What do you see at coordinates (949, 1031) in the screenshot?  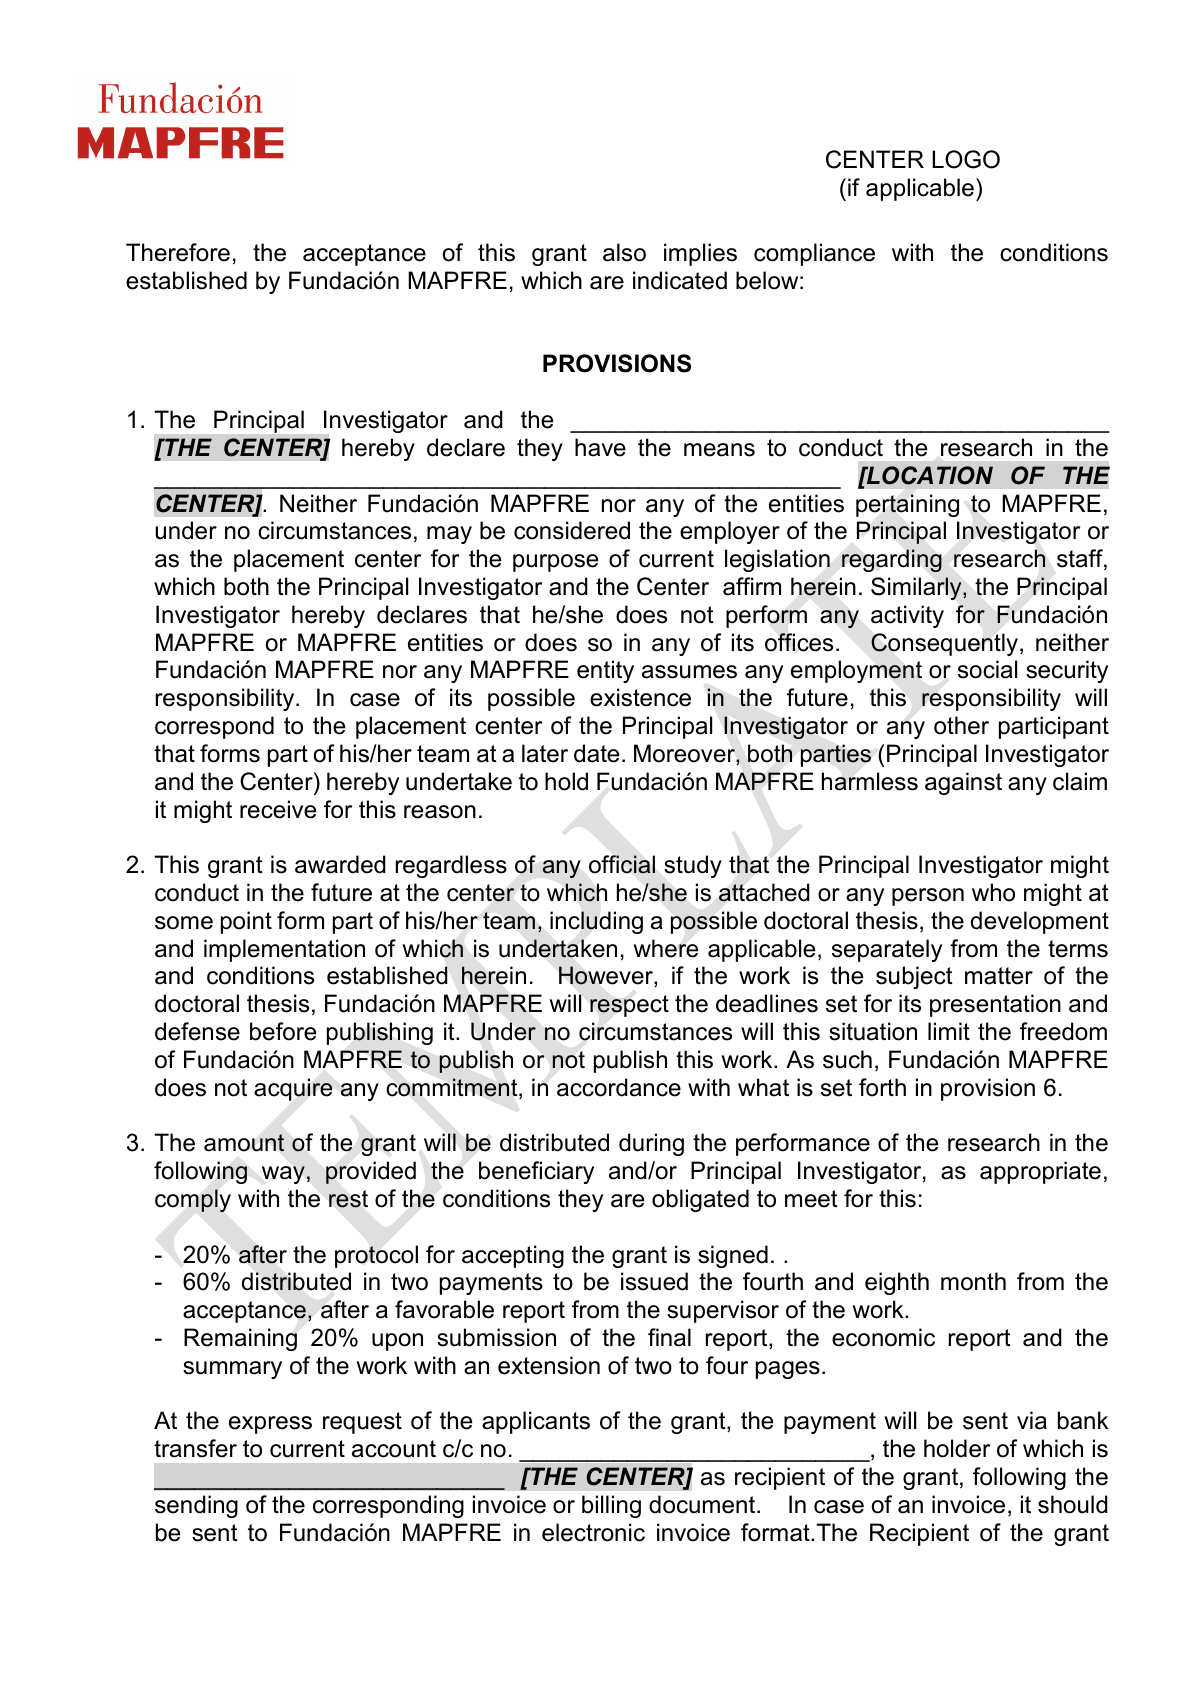 I see `limit` at bounding box center [949, 1031].
